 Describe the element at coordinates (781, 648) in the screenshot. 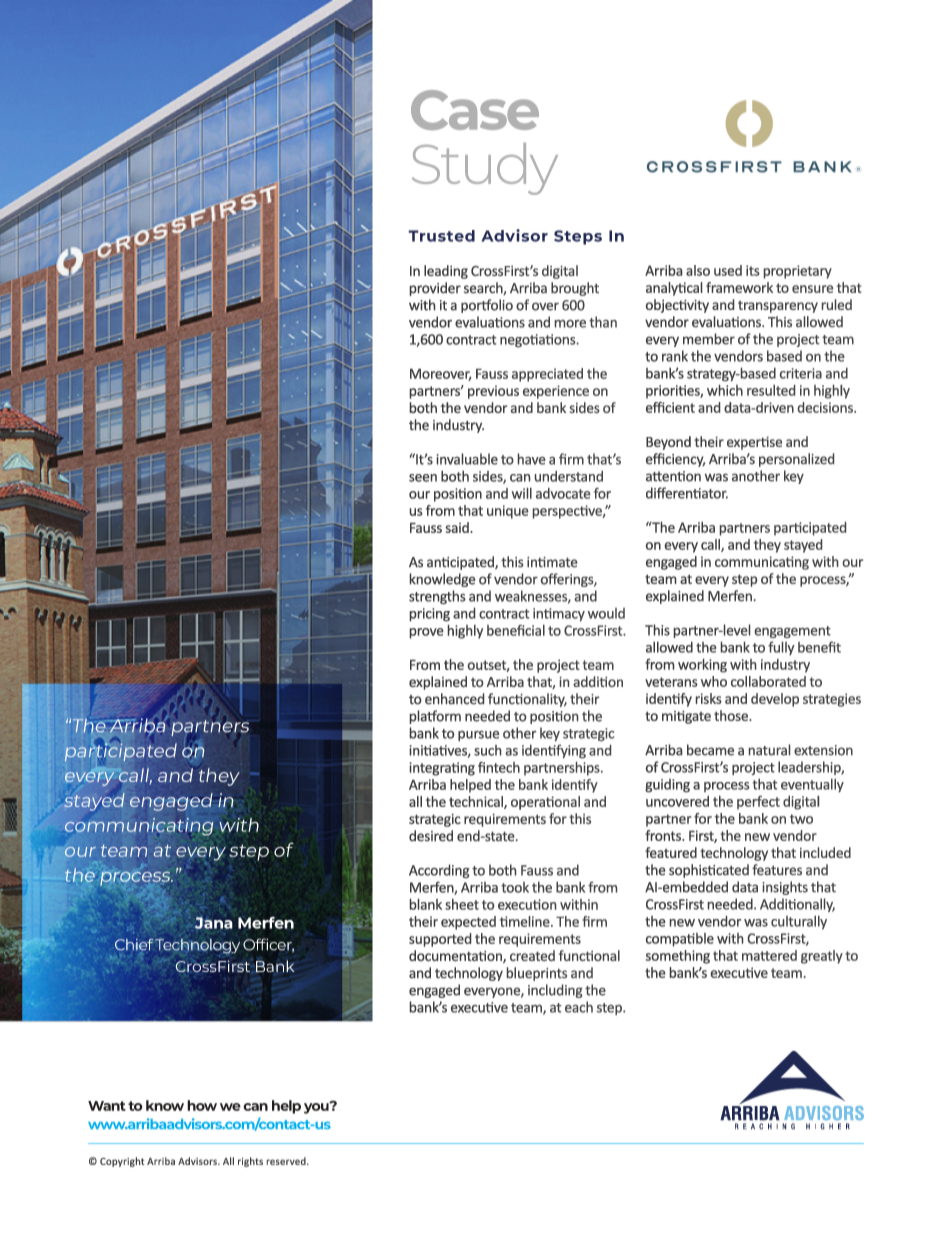

I see `fully` at that location.
